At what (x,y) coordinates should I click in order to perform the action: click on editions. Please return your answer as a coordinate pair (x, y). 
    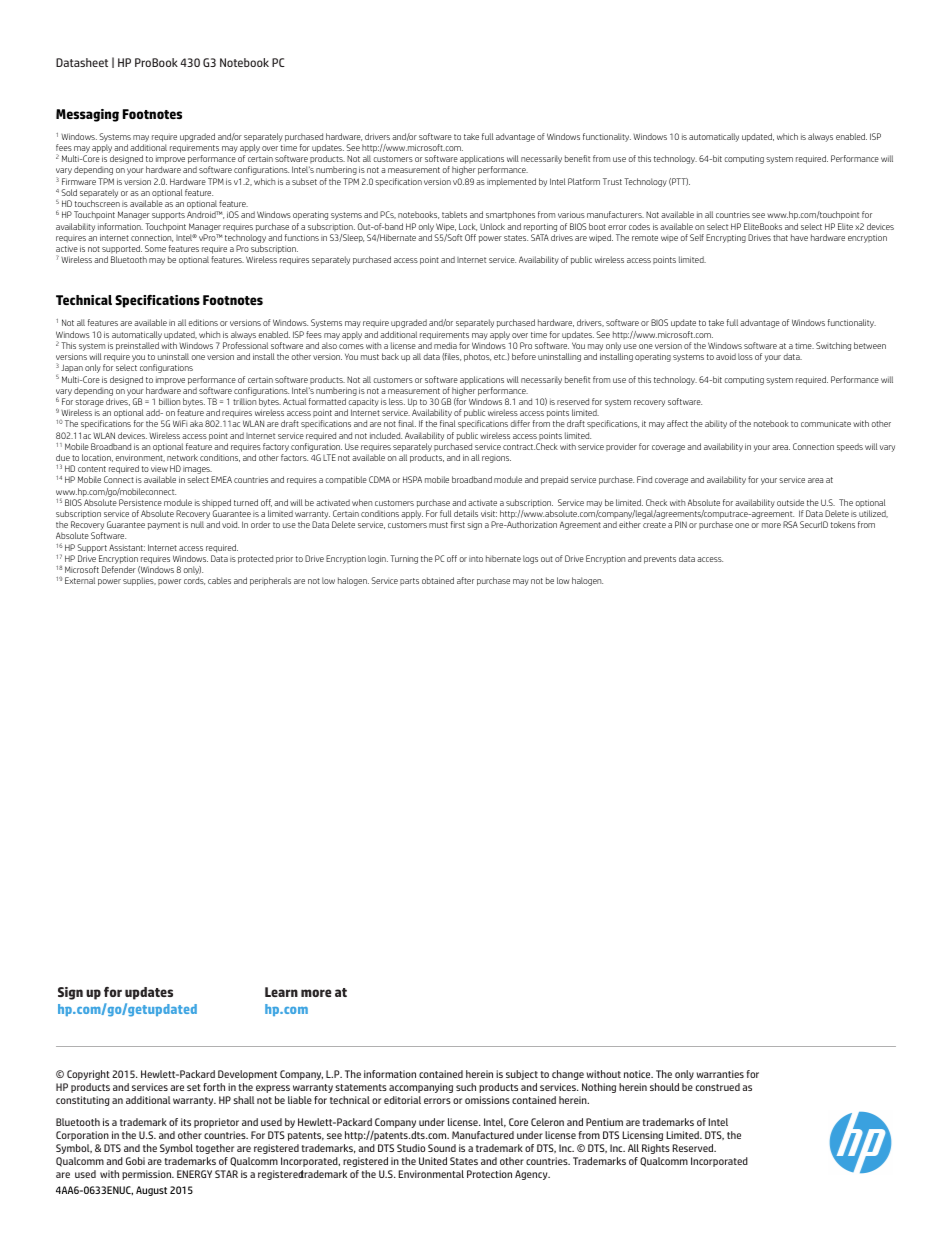
    Looking at the image, I should click on (203, 322).
